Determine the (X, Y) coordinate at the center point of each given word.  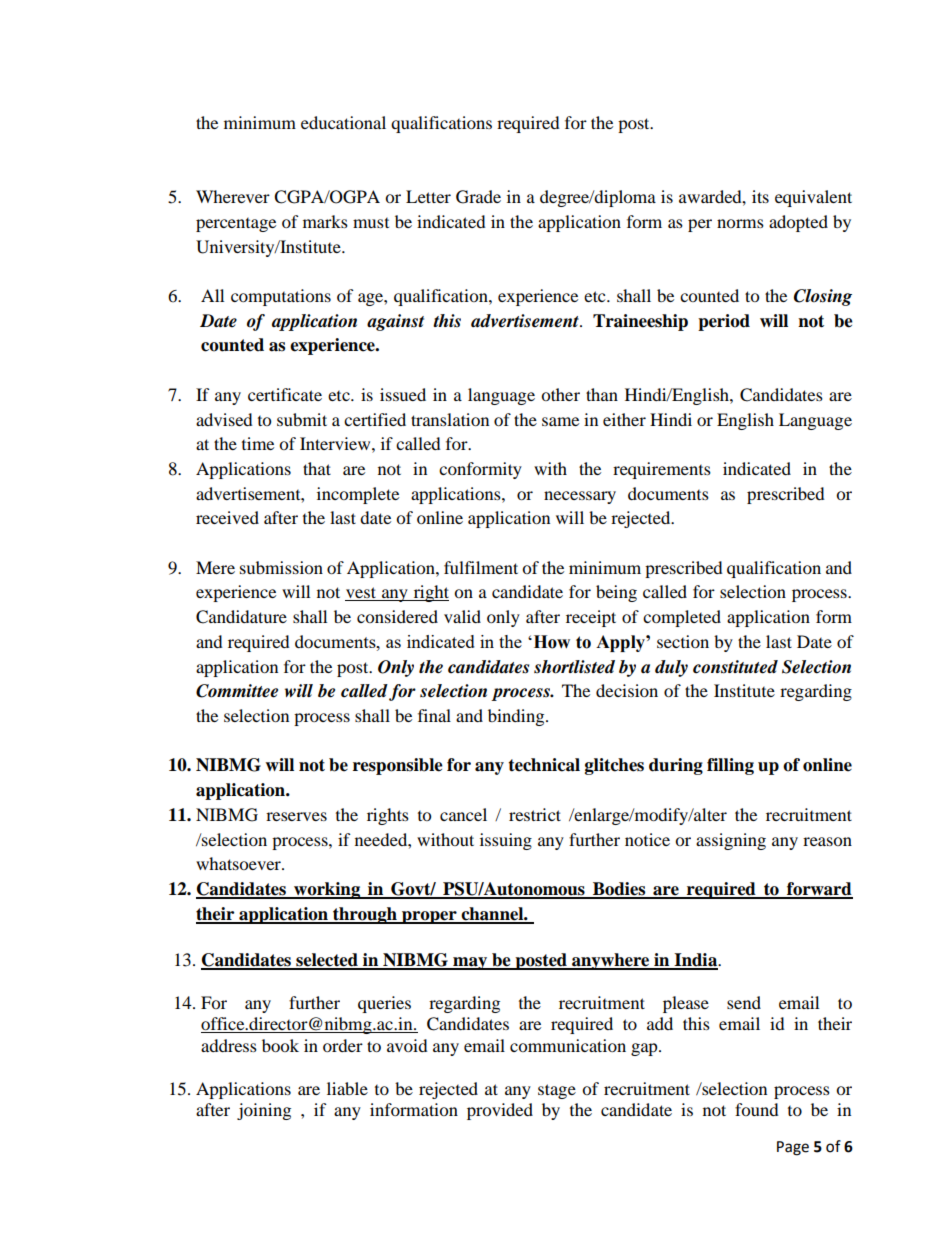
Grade (478, 197)
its (760, 196)
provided (500, 1111)
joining (264, 1111)
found (757, 1109)
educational (343, 122)
